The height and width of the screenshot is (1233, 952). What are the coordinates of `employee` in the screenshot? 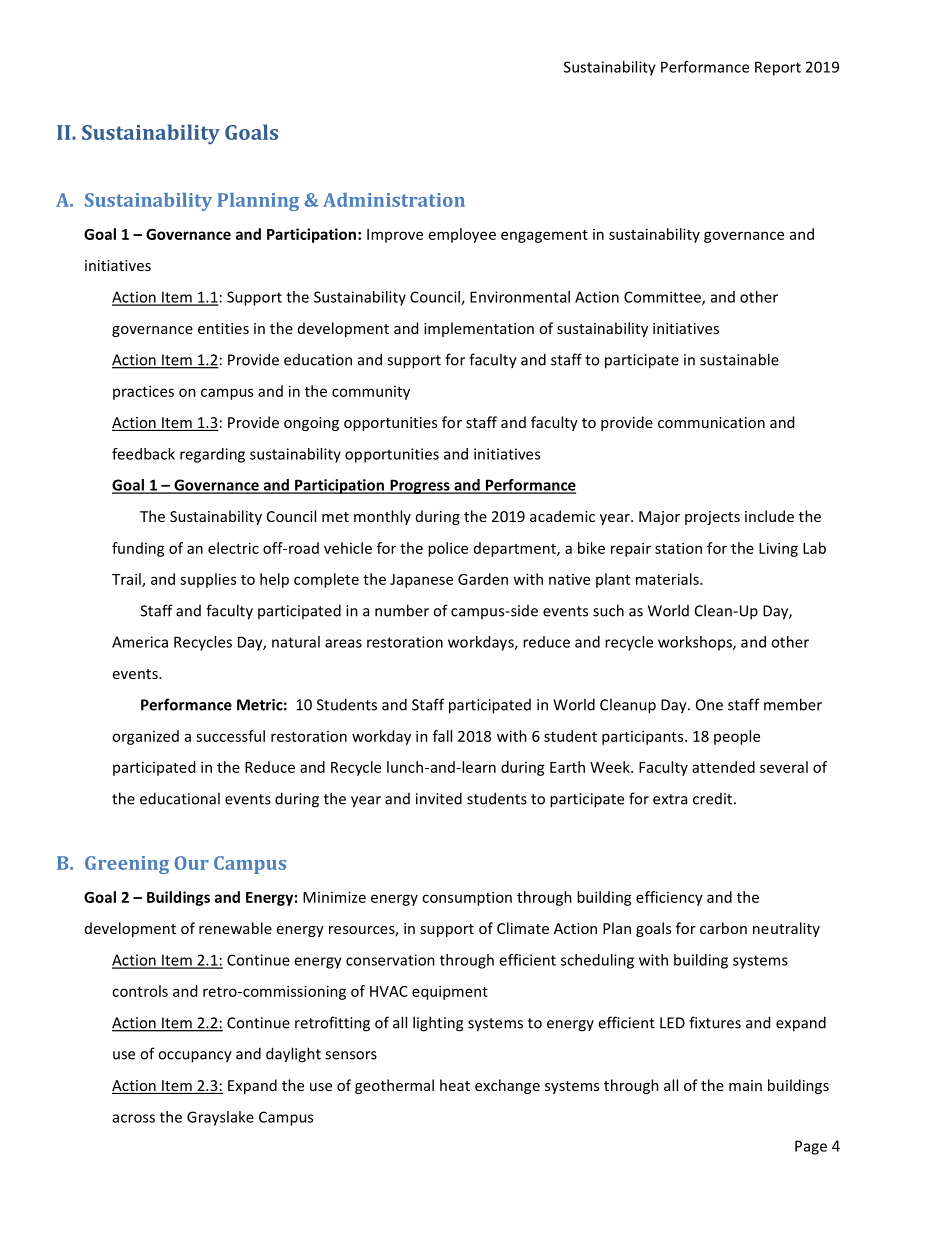 It's located at (462, 235).
